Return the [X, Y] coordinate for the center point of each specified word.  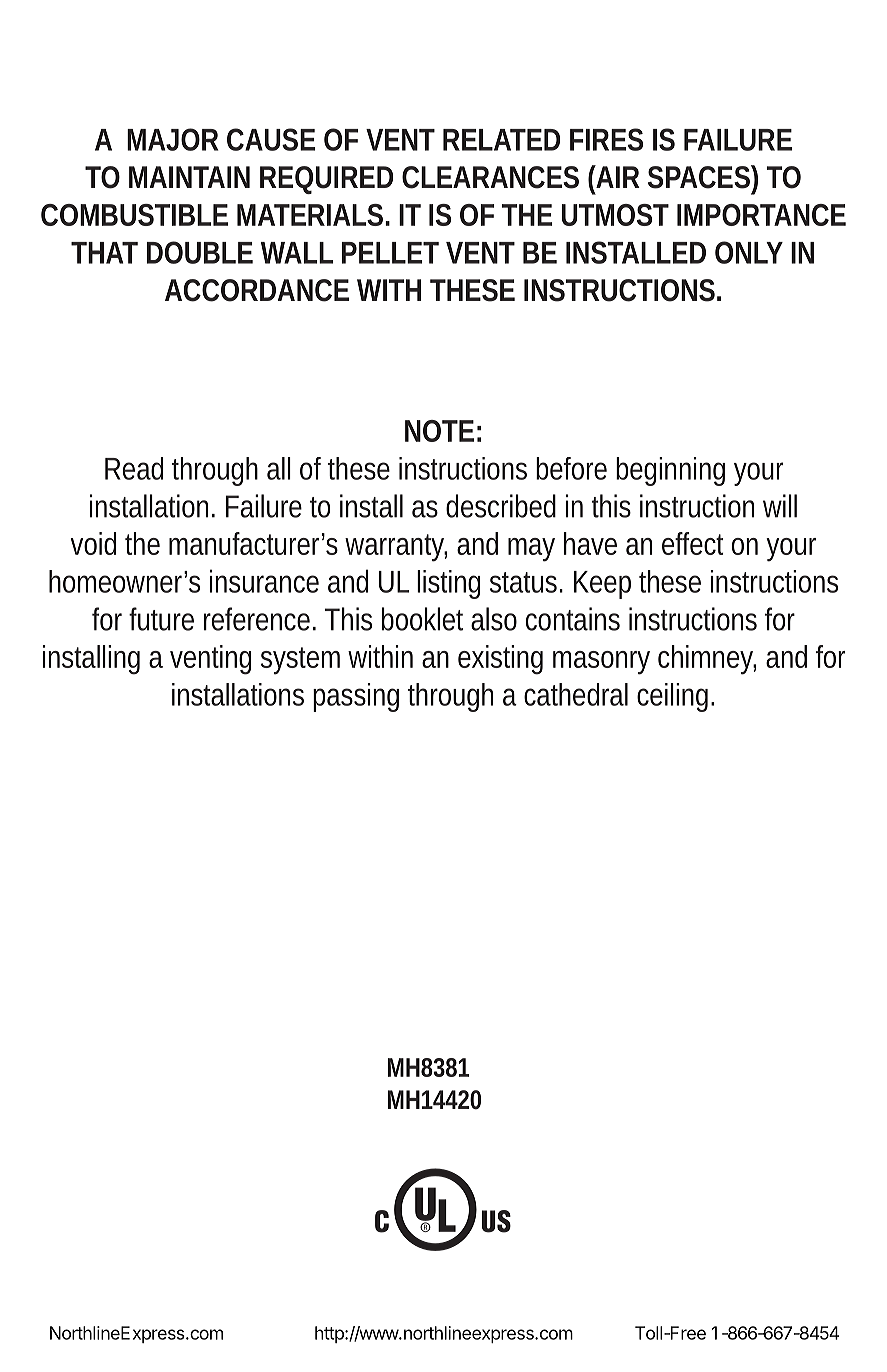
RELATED [501, 140]
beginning [670, 471]
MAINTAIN [189, 177]
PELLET [390, 253]
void [93, 543]
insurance [264, 581]
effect [693, 543]
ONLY [748, 252]
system [300, 661]
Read [134, 468]
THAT [104, 253]
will [780, 506]
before [571, 468]
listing [448, 584]
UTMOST [615, 215]
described [501, 506]
